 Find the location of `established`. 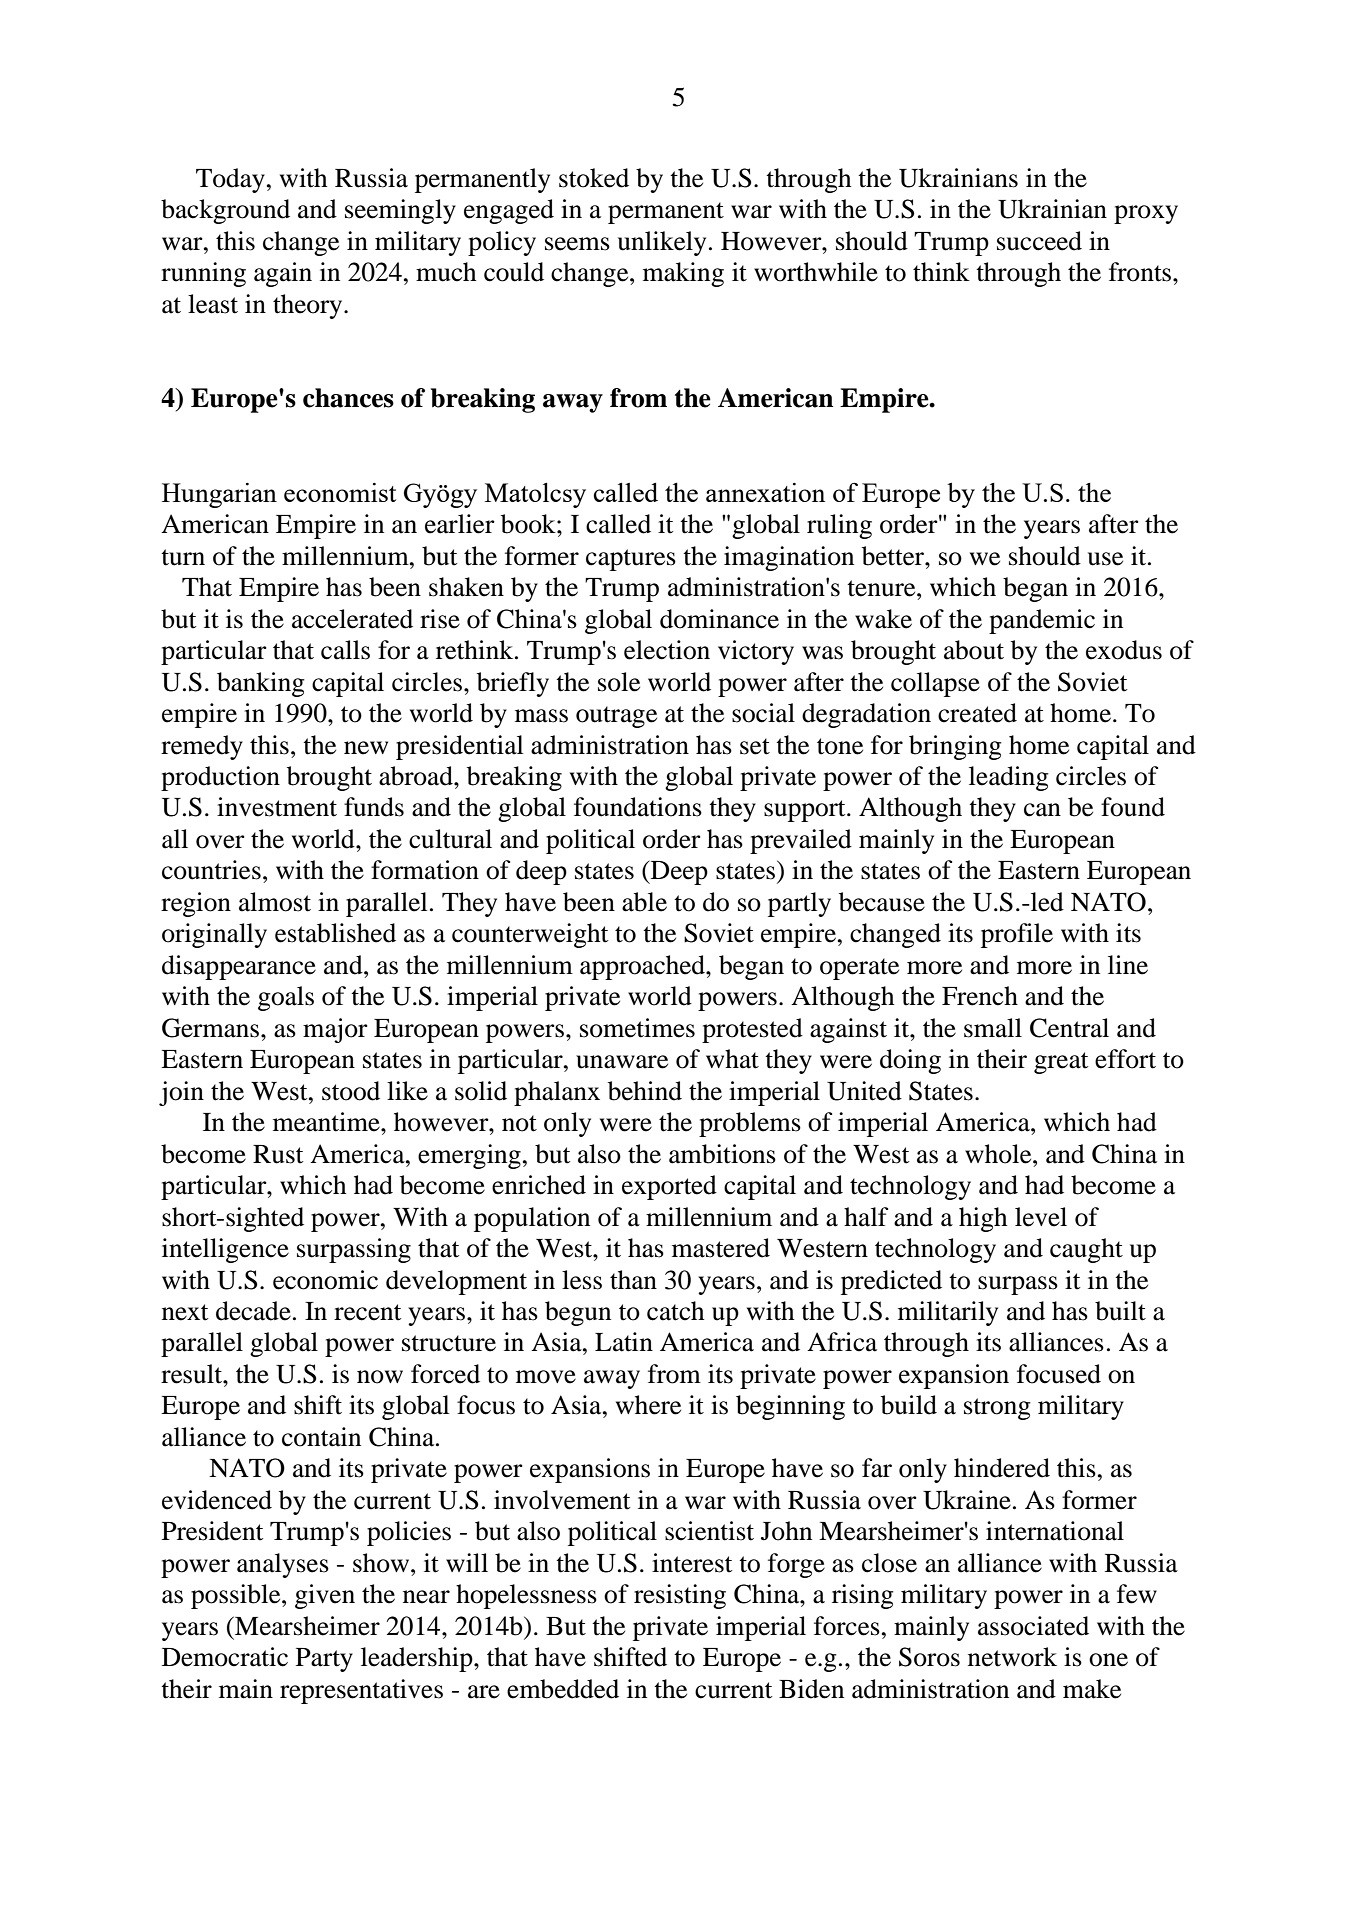

established is located at coordinates (335, 933).
